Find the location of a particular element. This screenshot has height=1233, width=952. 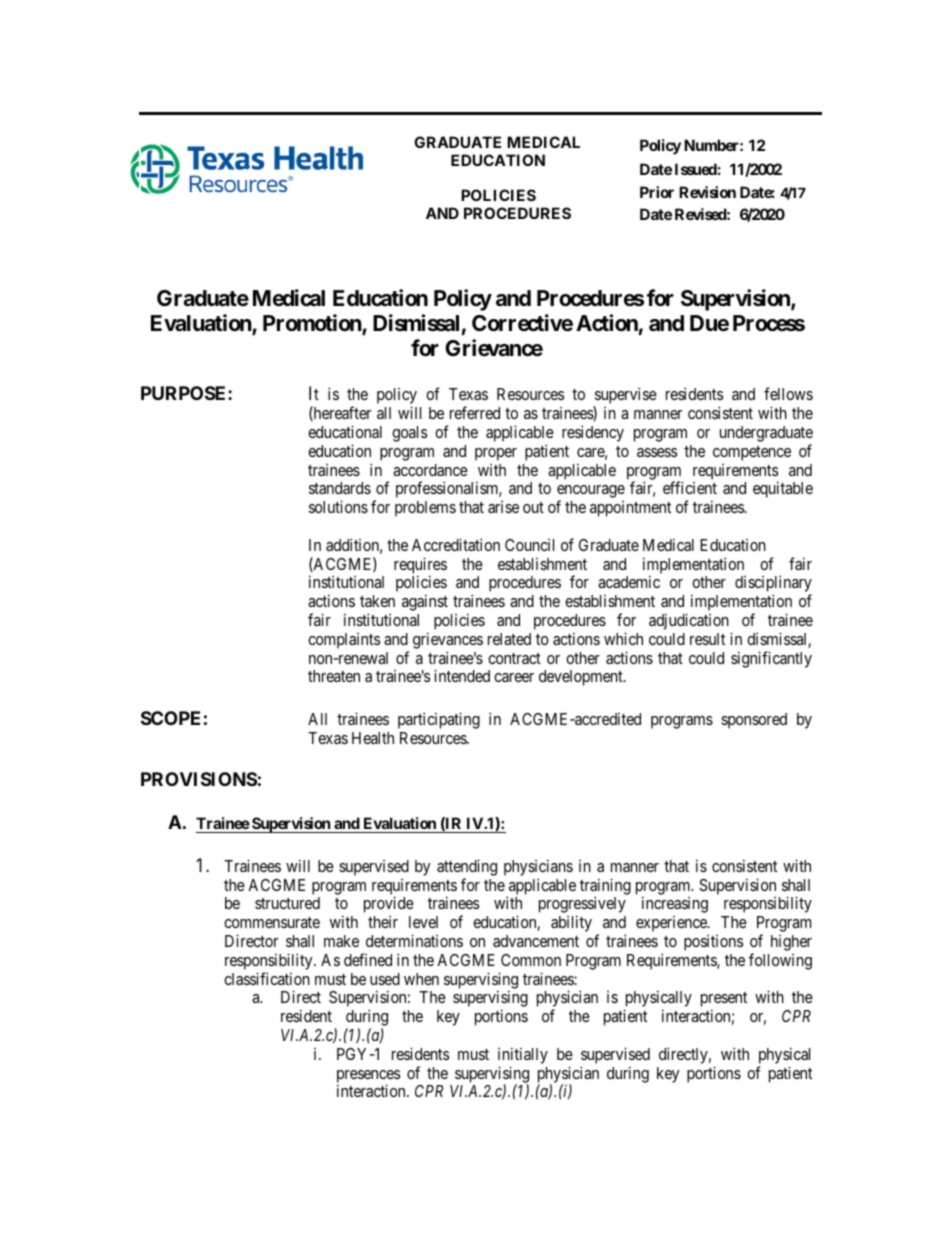

sponsored is located at coordinates (754, 721).
